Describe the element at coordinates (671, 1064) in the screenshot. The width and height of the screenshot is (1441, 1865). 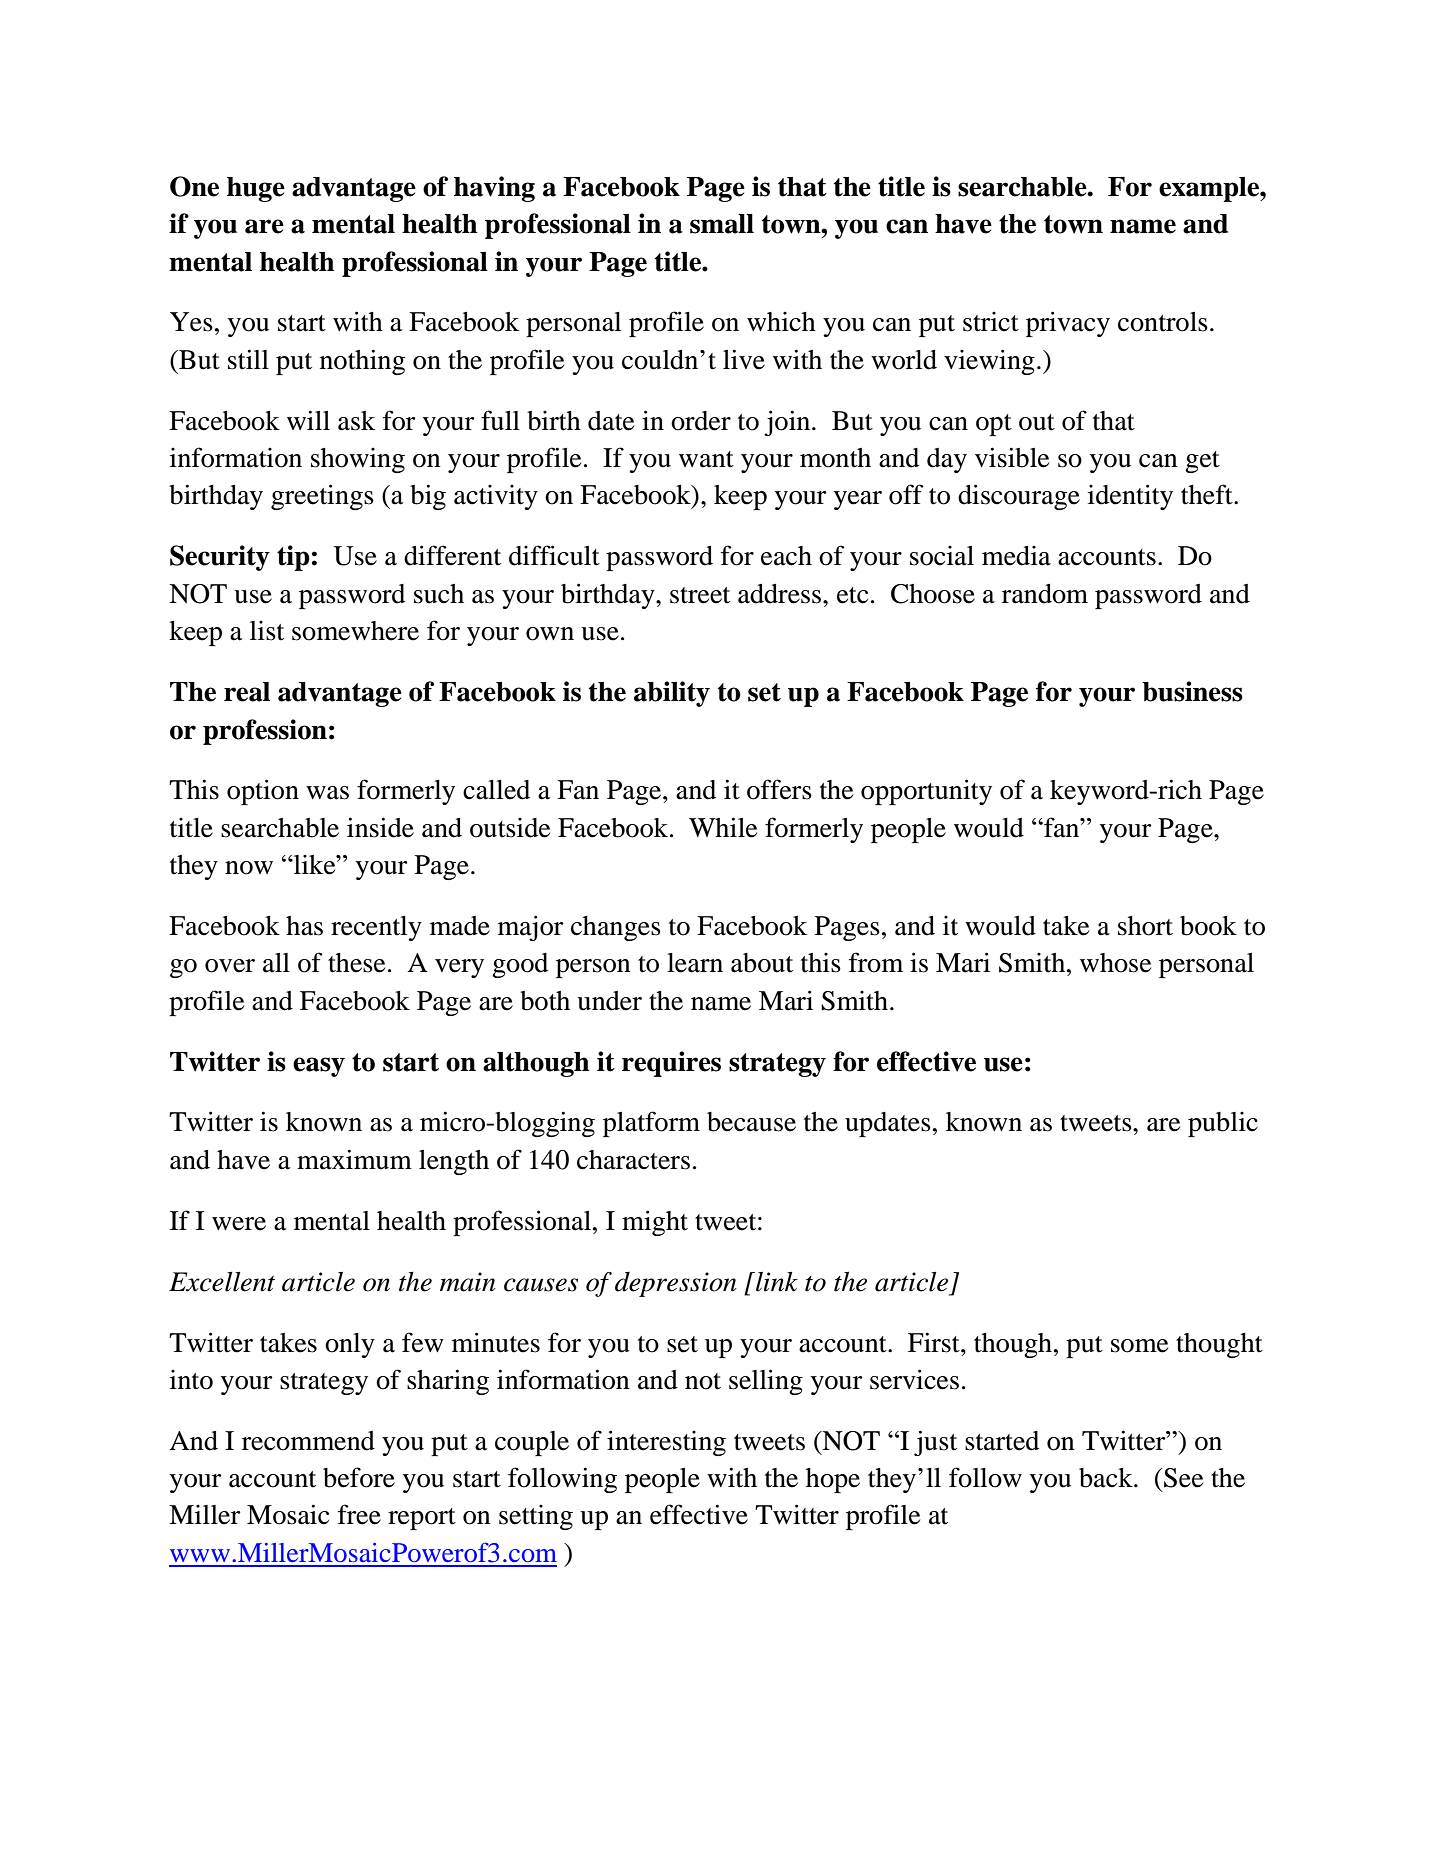
I see `requires` at that location.
